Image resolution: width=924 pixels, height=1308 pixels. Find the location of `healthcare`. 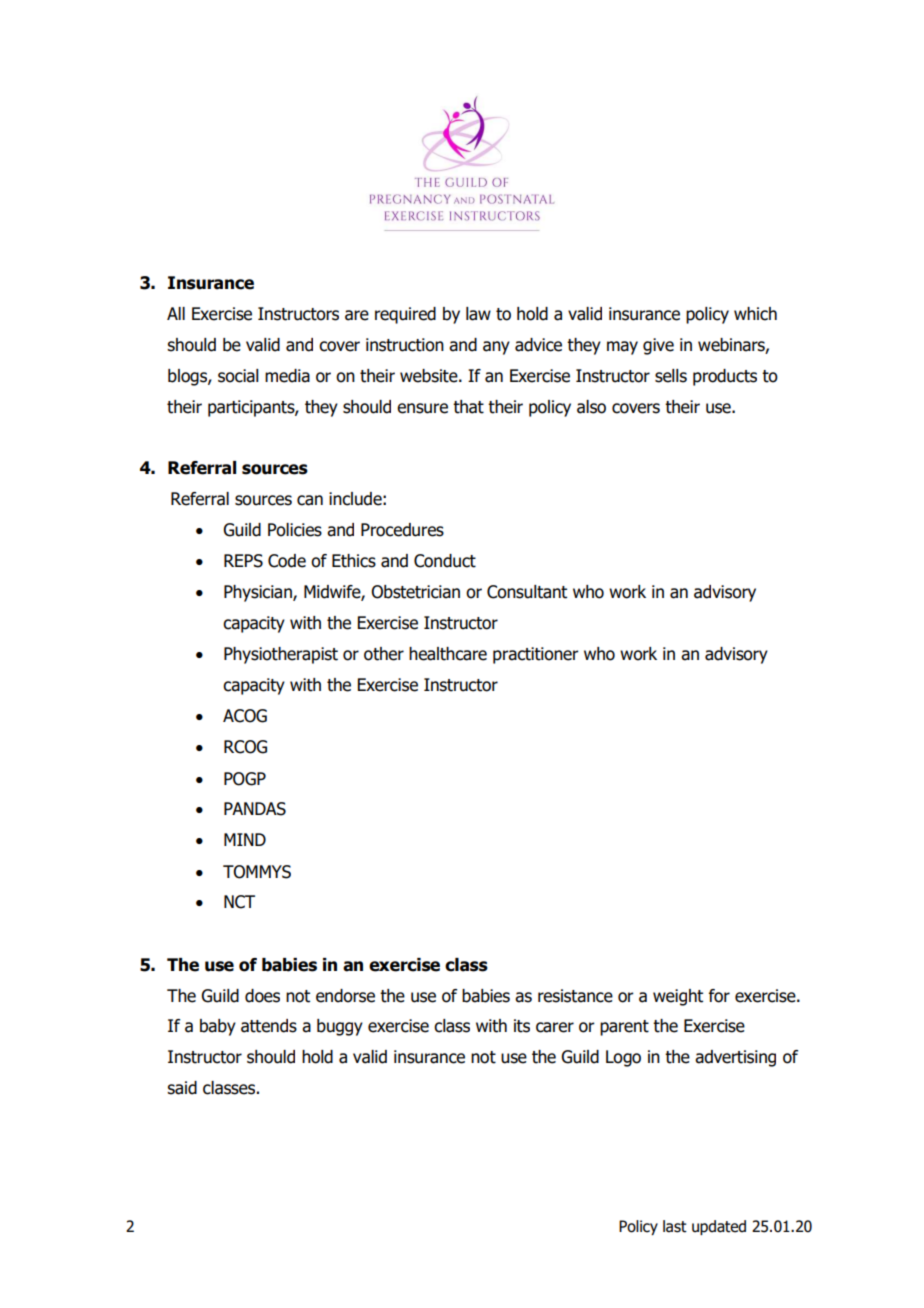

healthcare is located at coordinates (448, 654).
